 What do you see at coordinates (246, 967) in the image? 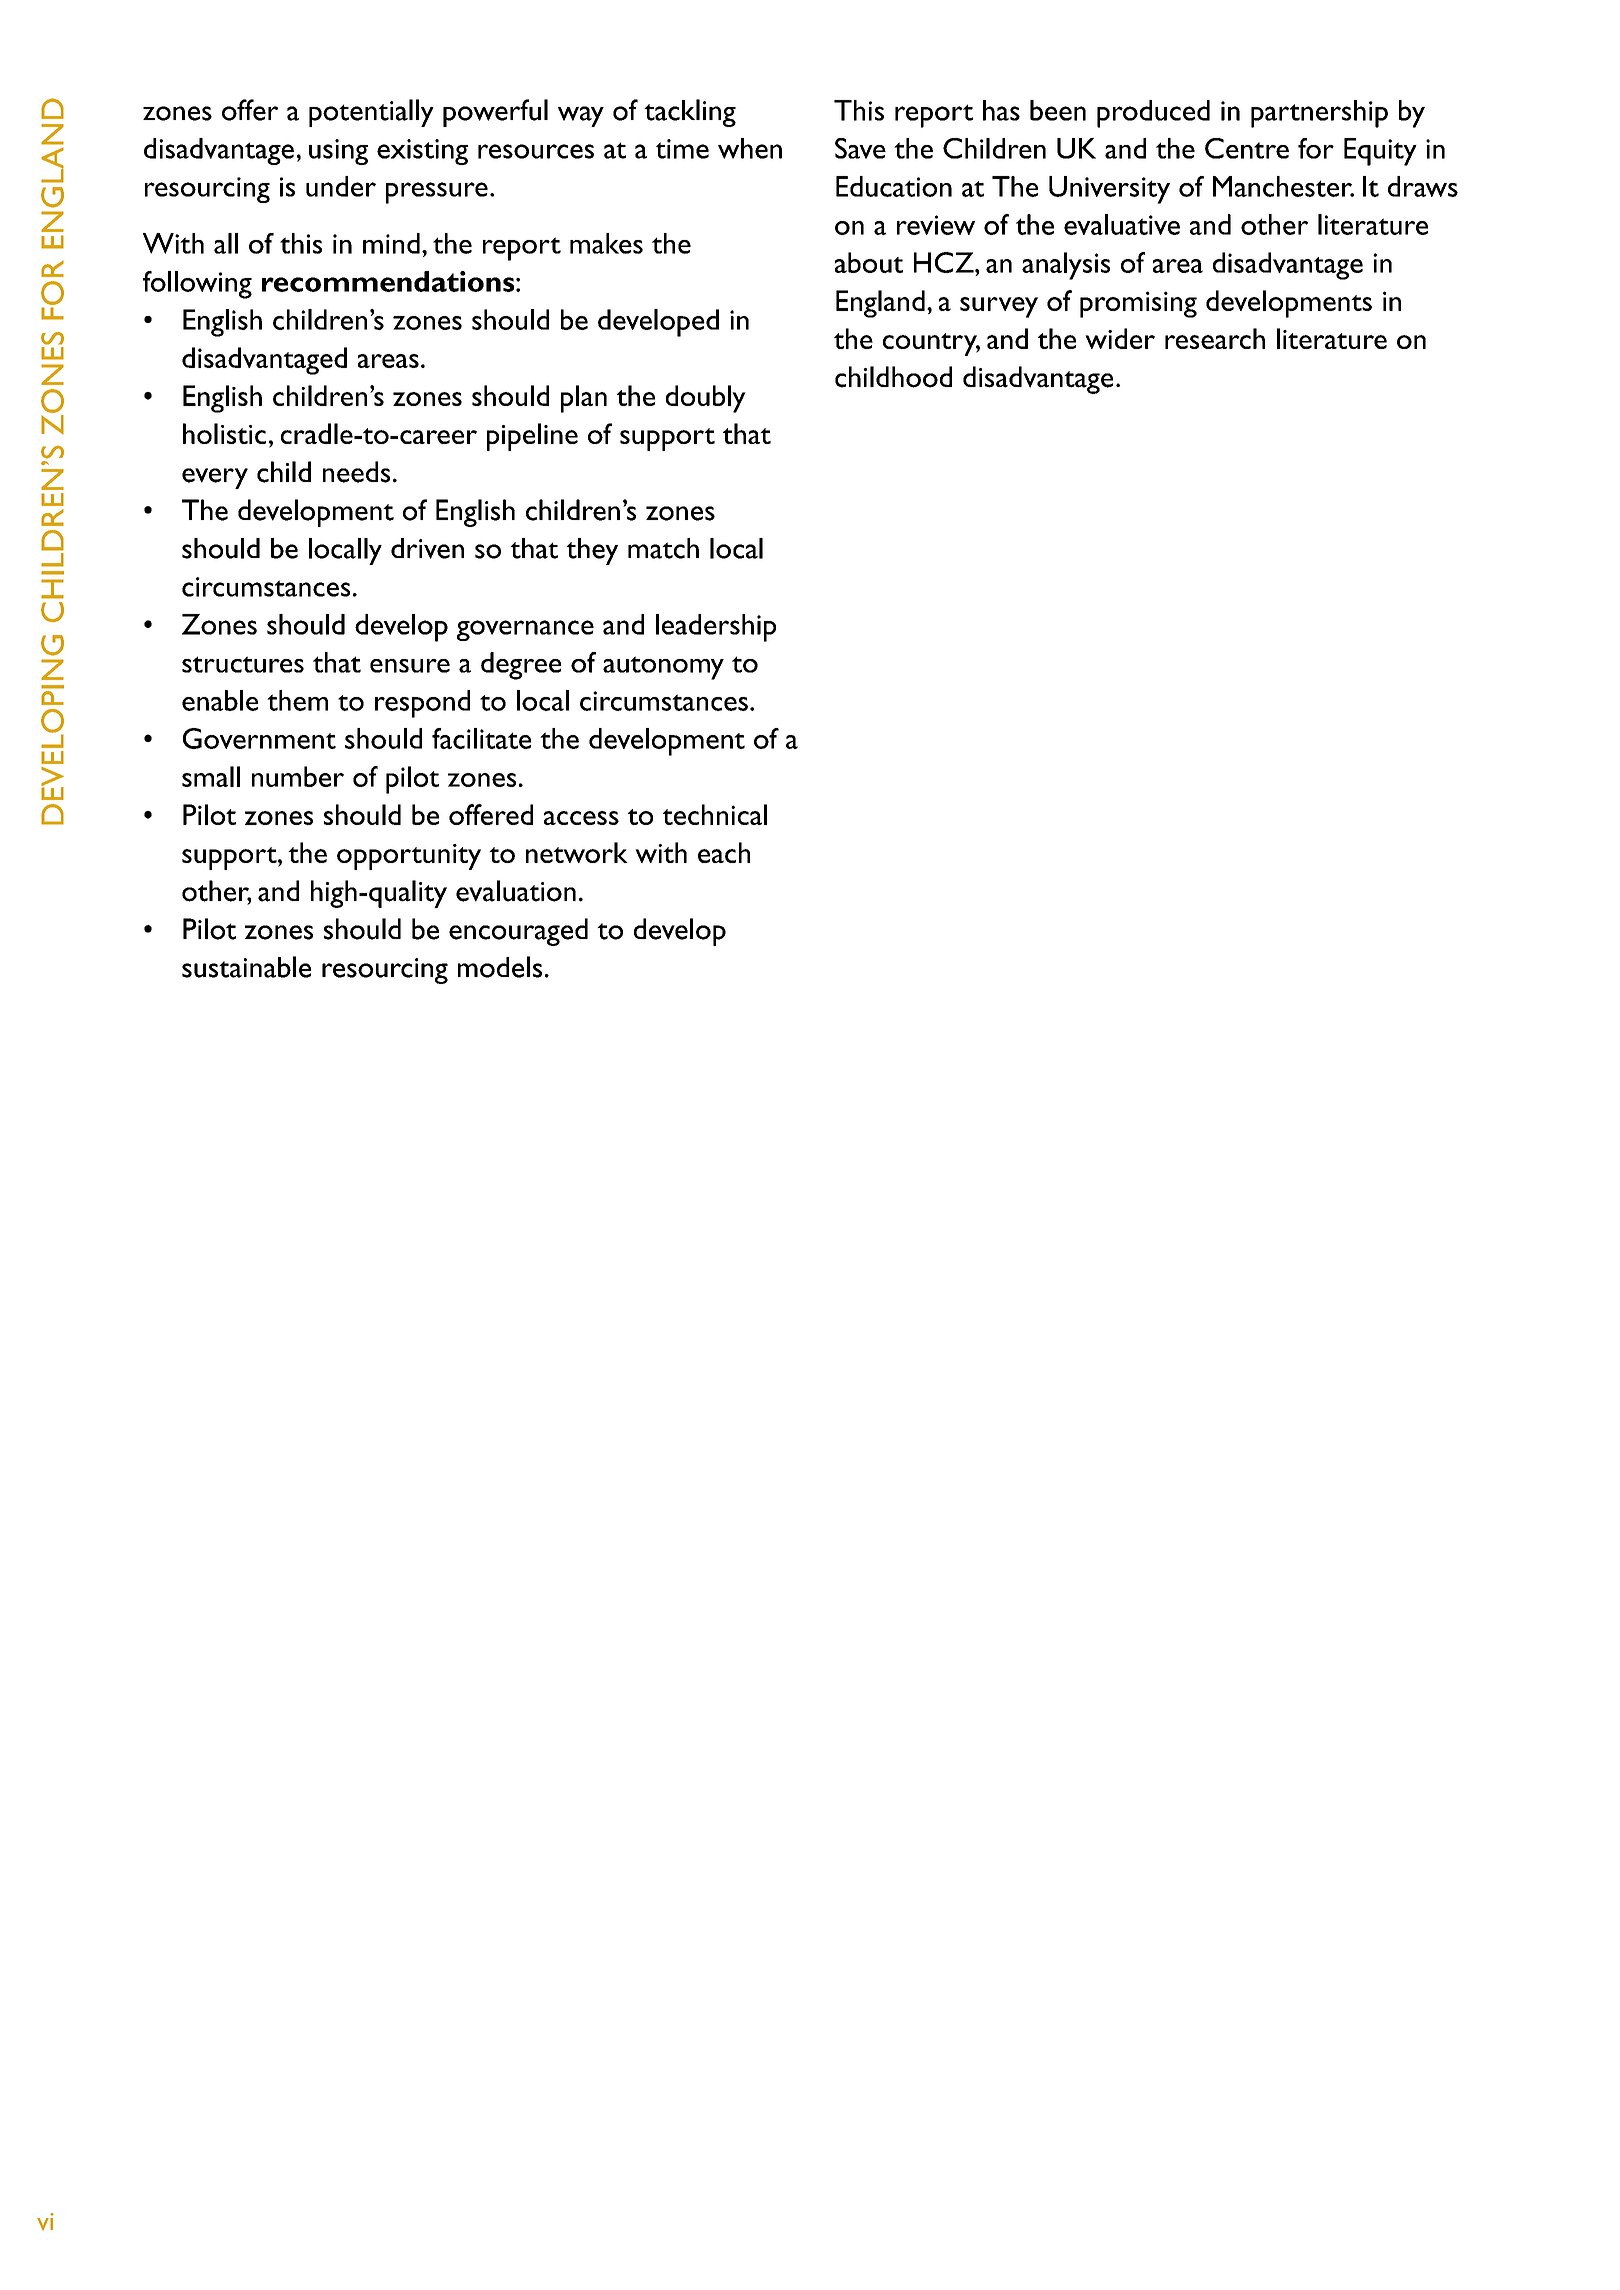
I see `sustainable` at bounding box center [246, 967].
